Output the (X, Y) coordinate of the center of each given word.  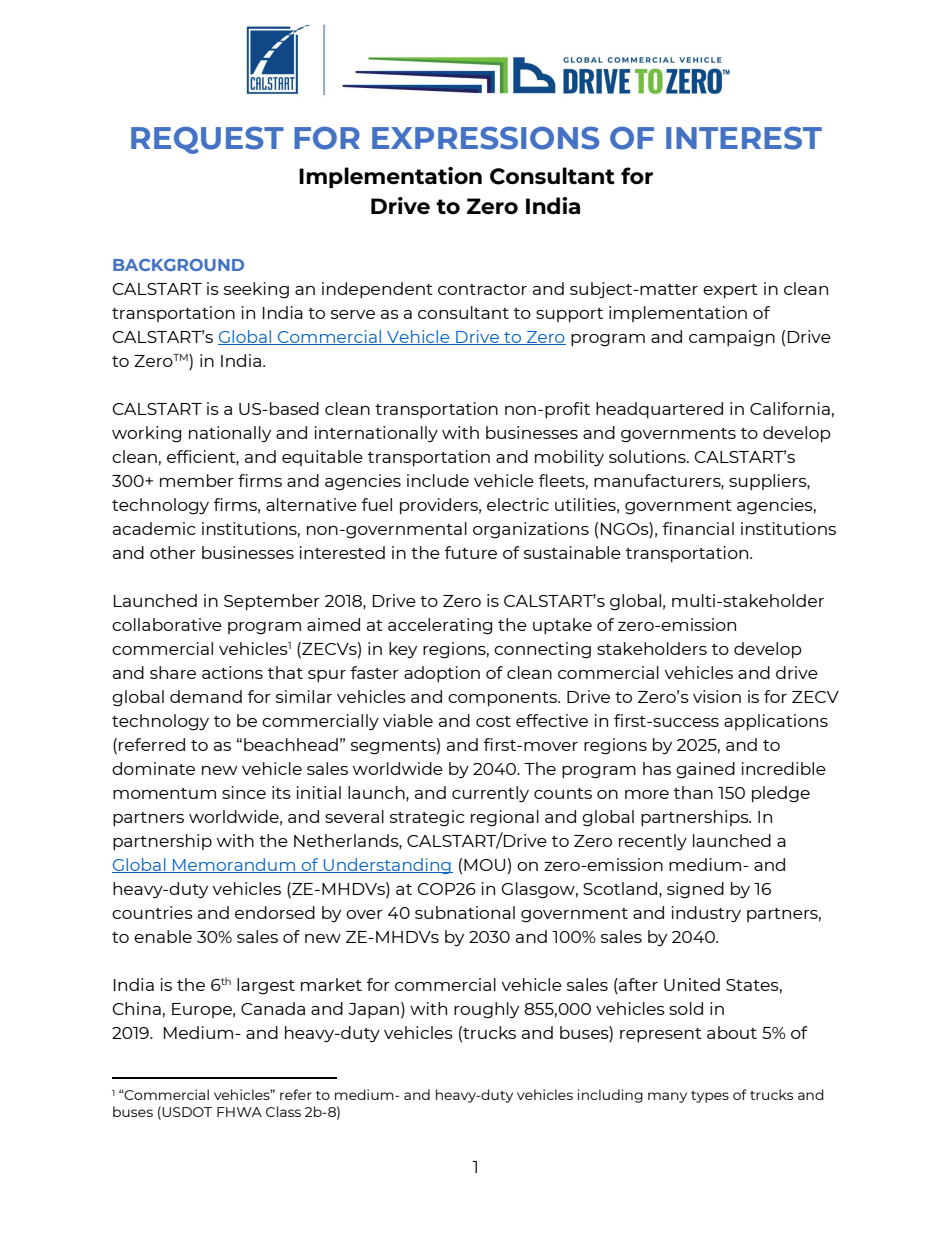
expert (730, 291)
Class (283, 1111)
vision (717, 696)
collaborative (167, 624)
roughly (486, 1010)
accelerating (440, 626)
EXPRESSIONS (485, 138)
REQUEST (207, 140)
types (710, 1097)
